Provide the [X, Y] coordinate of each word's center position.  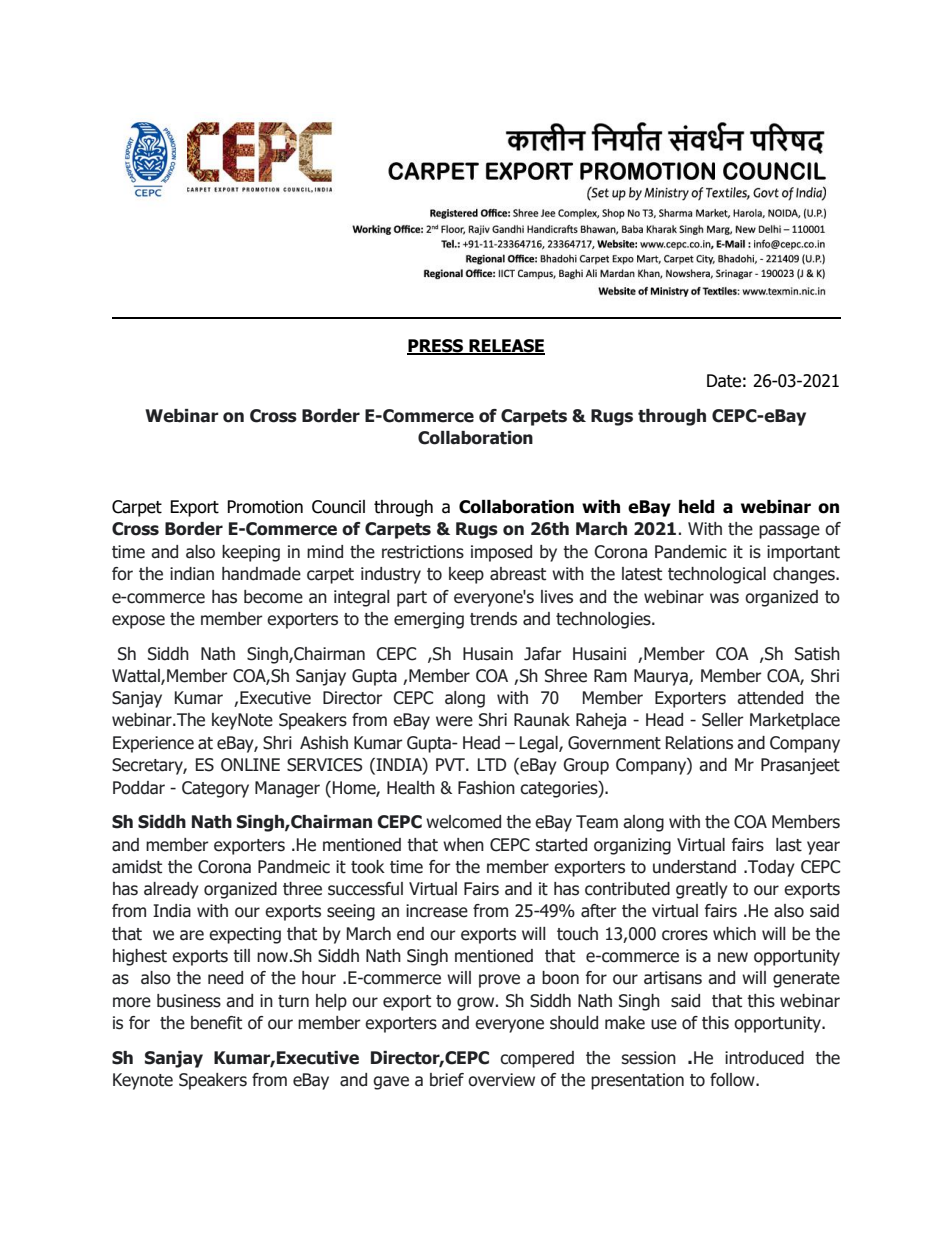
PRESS [436, 346]
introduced [764, 1058]
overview [501, 1080]
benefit [216, 1023]
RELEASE [506, 346]
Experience [153, 744]
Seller [723, 720]
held [696, 507]
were [454, 721]
